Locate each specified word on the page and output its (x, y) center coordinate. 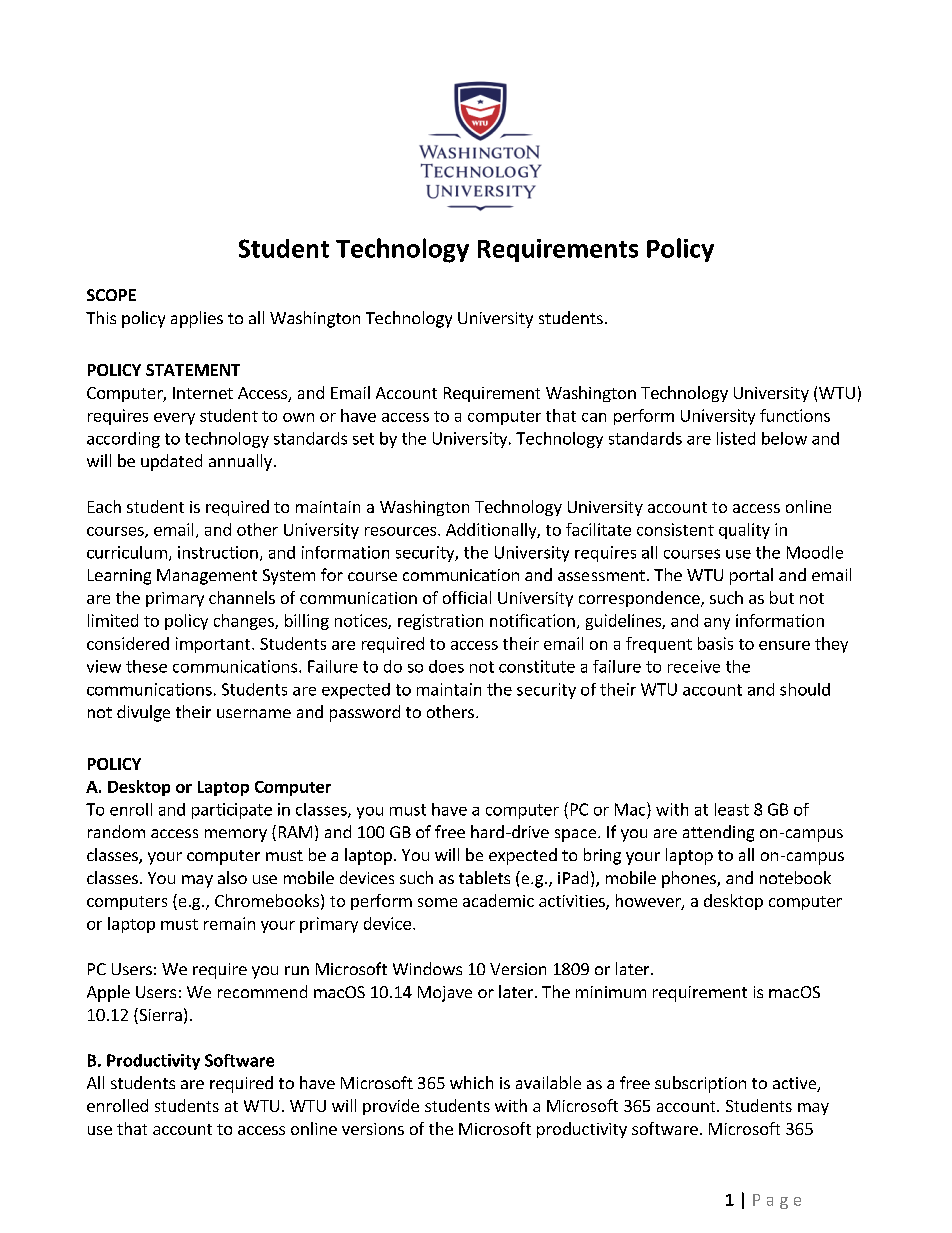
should (805, 689)
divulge (143, 713)
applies (197, 319)
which (471, 1082)
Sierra (159, 1016)
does (446, 666)
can (594, 417)
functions (795, 415)
